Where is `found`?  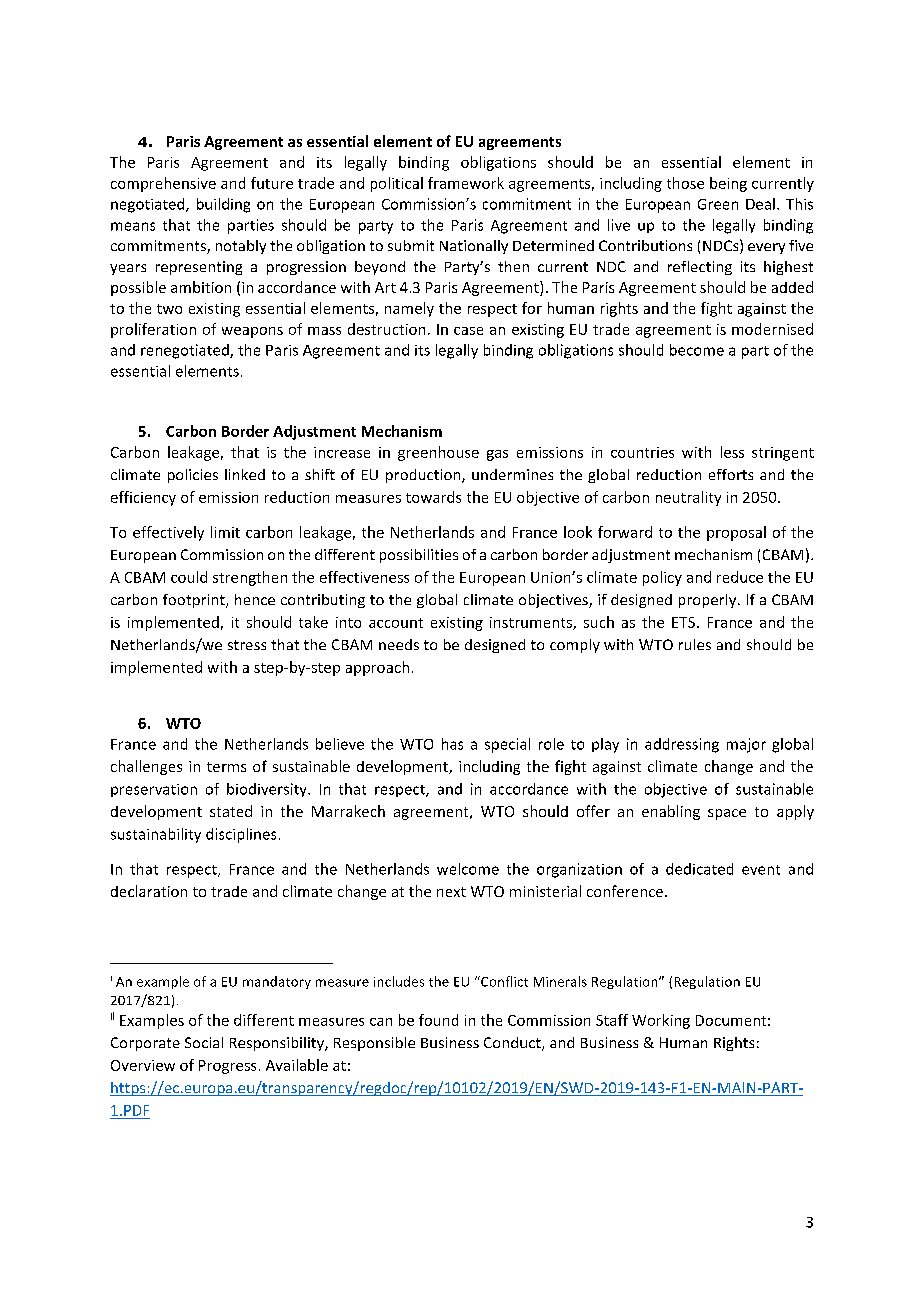
found is located at coordinates (438, 1020).
